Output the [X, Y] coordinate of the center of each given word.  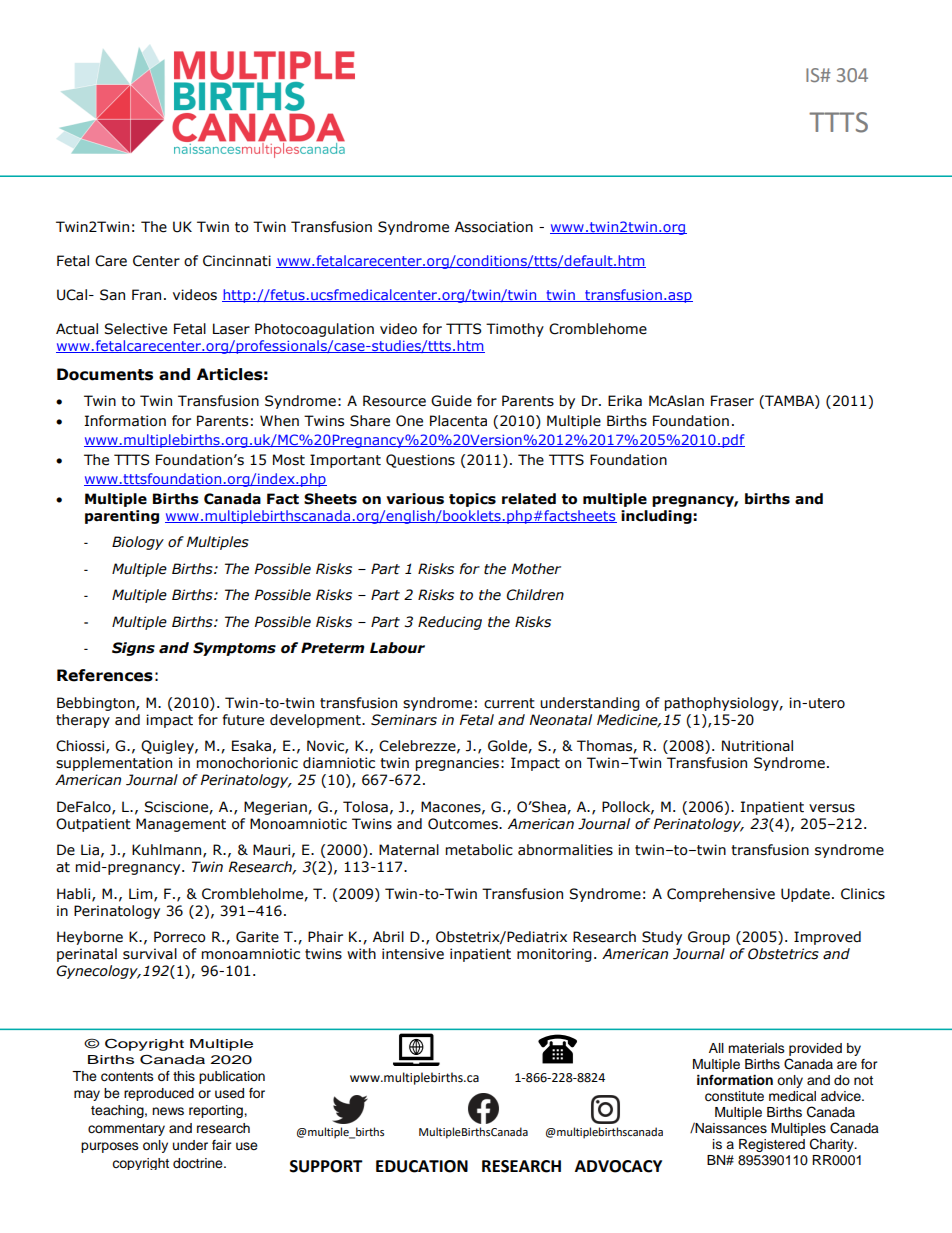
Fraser [732, 401]
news [168, 1111]
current [509, 703]
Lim [142, 894]
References [105, 675]
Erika [625, 401]
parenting [122, 517]
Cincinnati [237, 261]
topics [472, 500]
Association [494, 227]
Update [805, 895]
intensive [413, 954]
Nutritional [757, 746]
